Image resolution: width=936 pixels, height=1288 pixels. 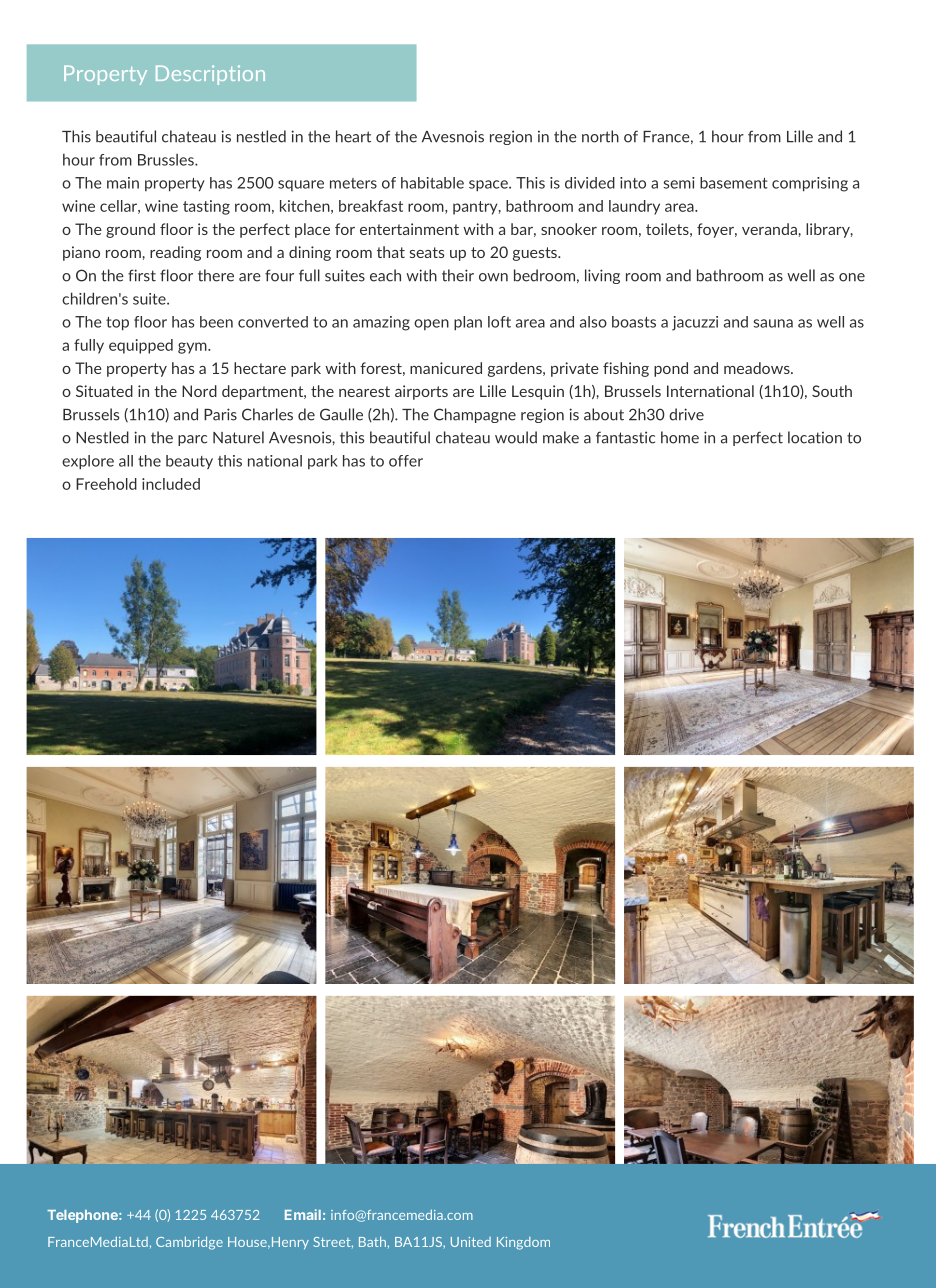 What do you see at coordinates (406, 461) in the screenshot?
I see `offer` at bounding box center [406, 461].
